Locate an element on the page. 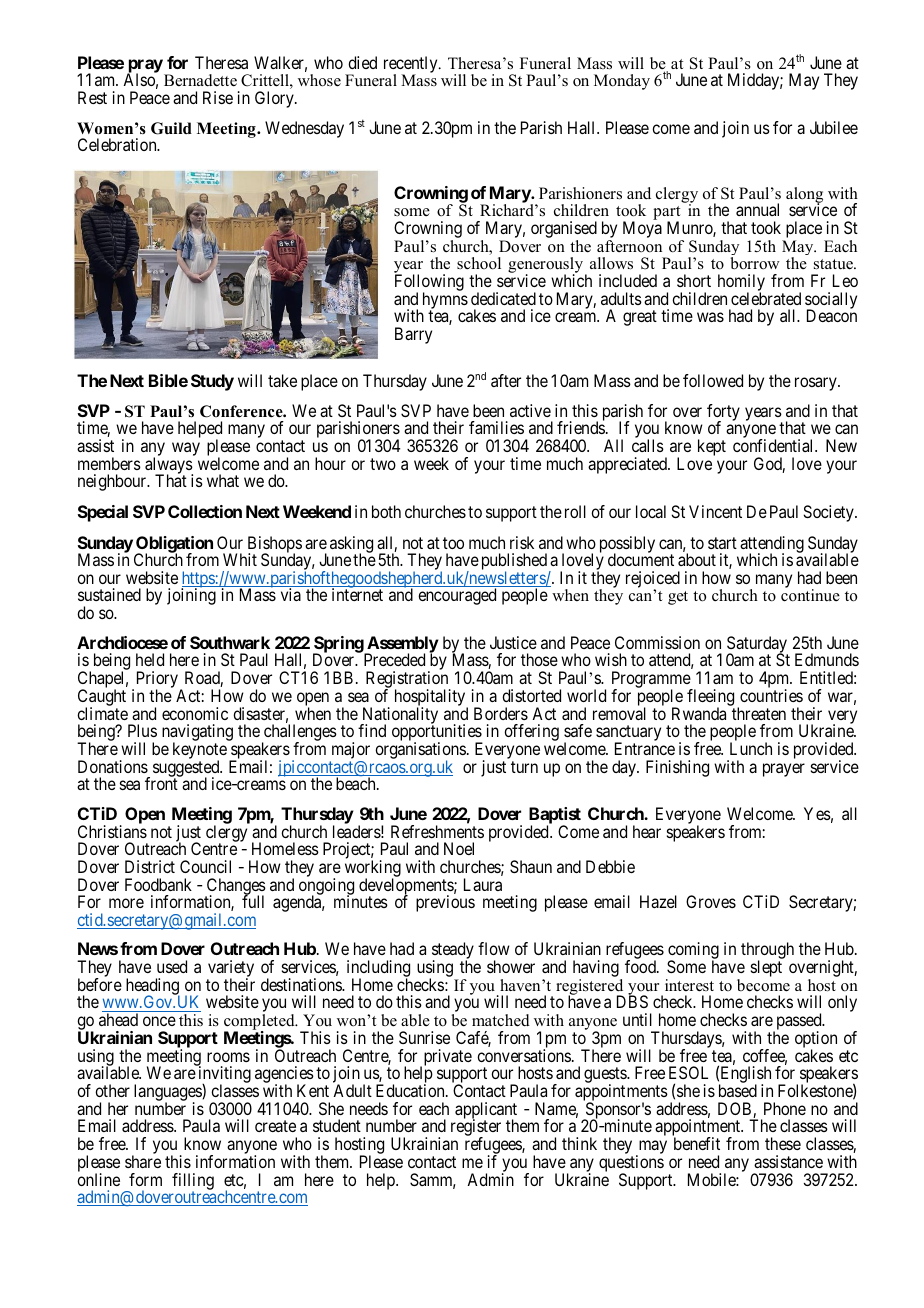 Image resolution: width=924 pixels, height=1308 pixels. front is located at coordinates (161, 783).
